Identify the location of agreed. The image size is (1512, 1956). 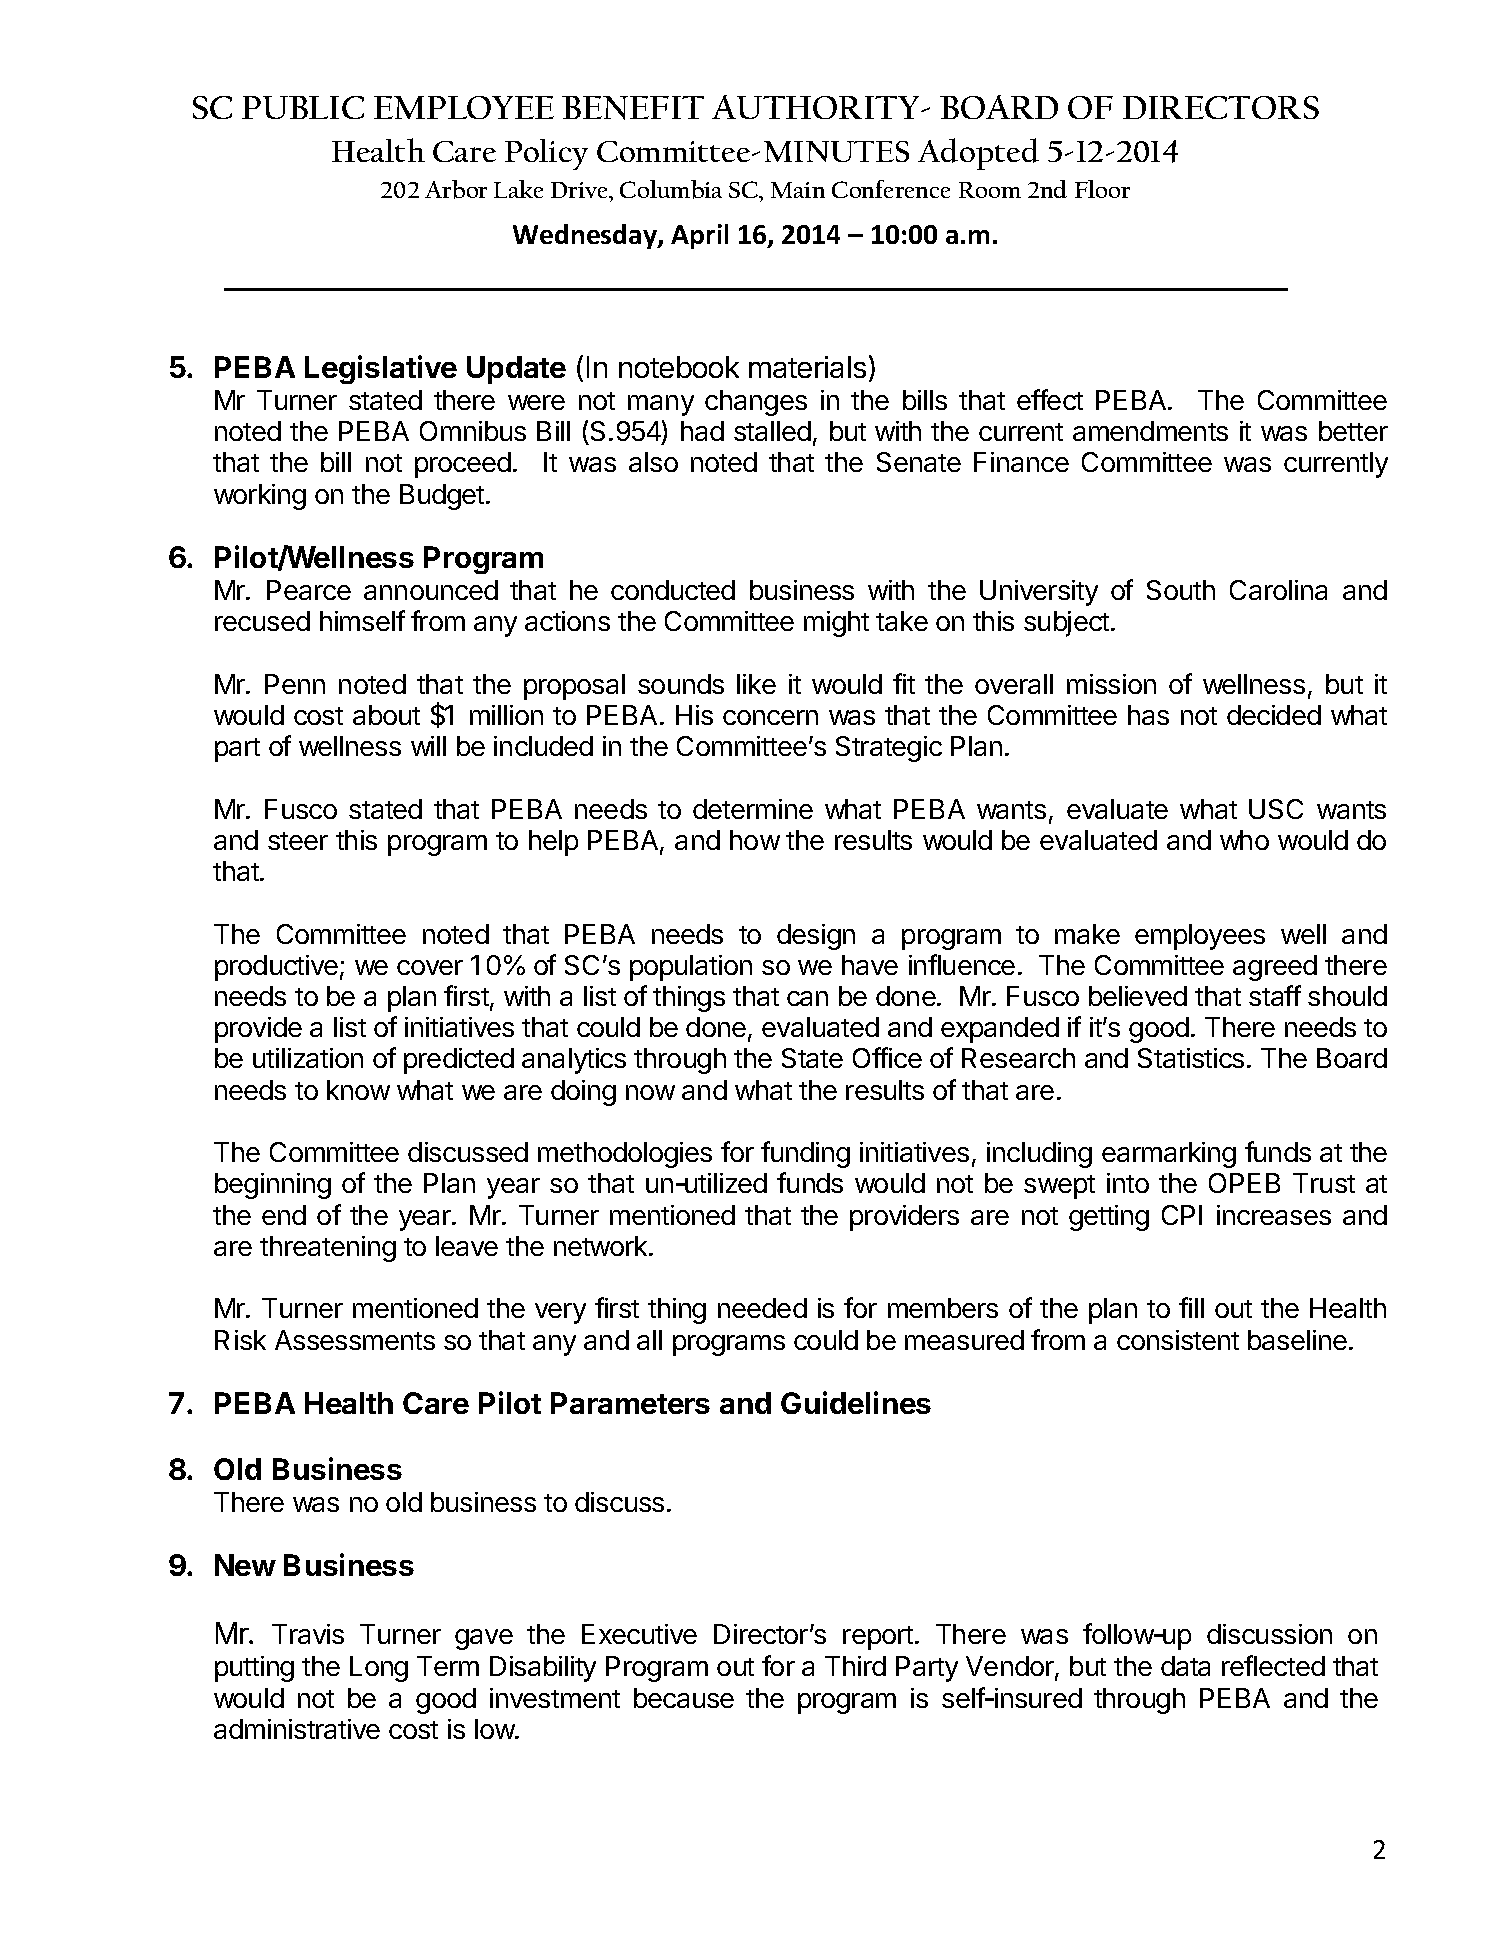
(1275, 968).
